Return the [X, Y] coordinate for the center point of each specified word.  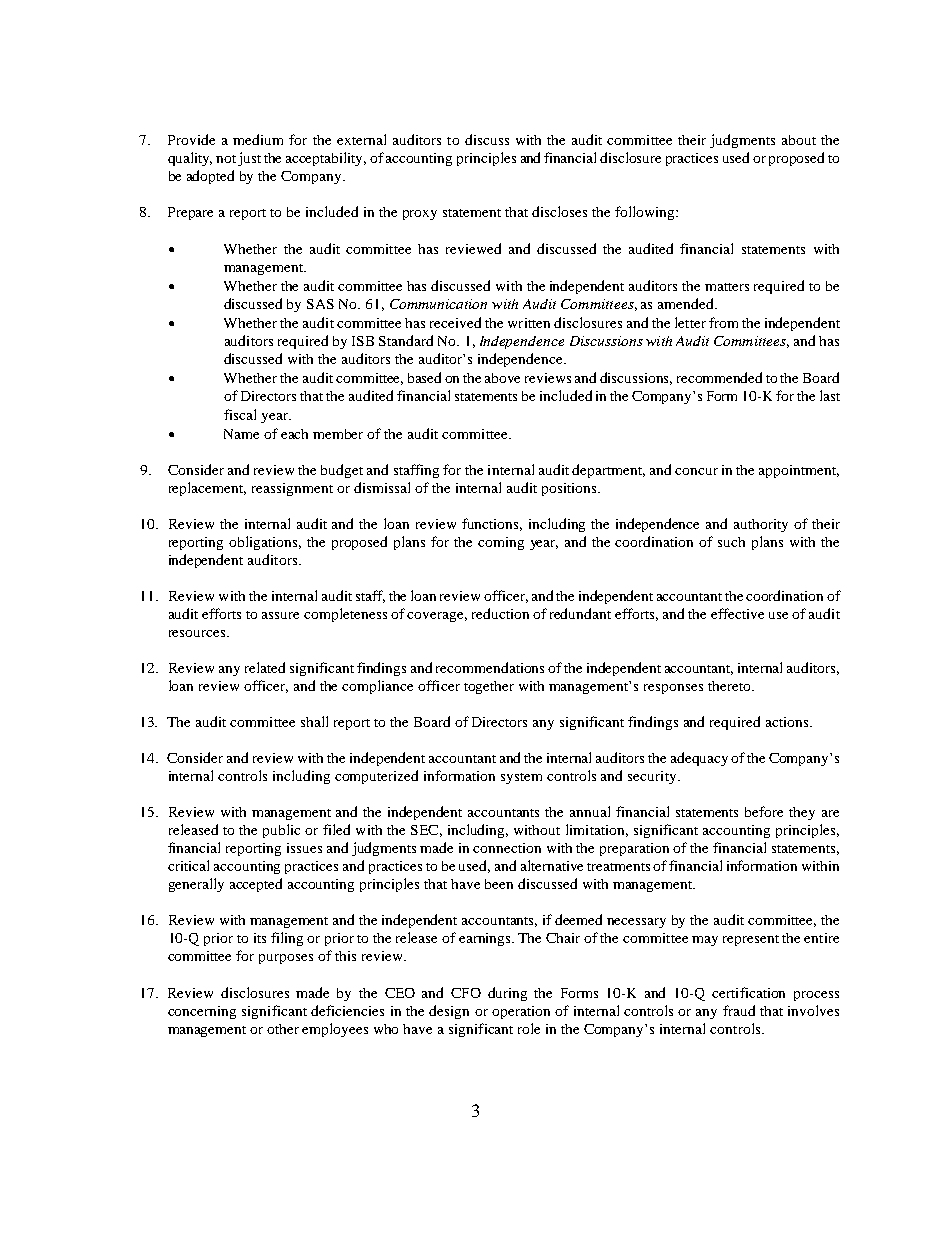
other [283, 1029]
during [507, 994]
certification [748, 992]
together [489, 687]
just [249, 159]
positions [570, 489]
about [799, 140]
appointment [799, 471]
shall [314, 721]
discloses [559, 211]
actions [788, 722]
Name [241, 434]
